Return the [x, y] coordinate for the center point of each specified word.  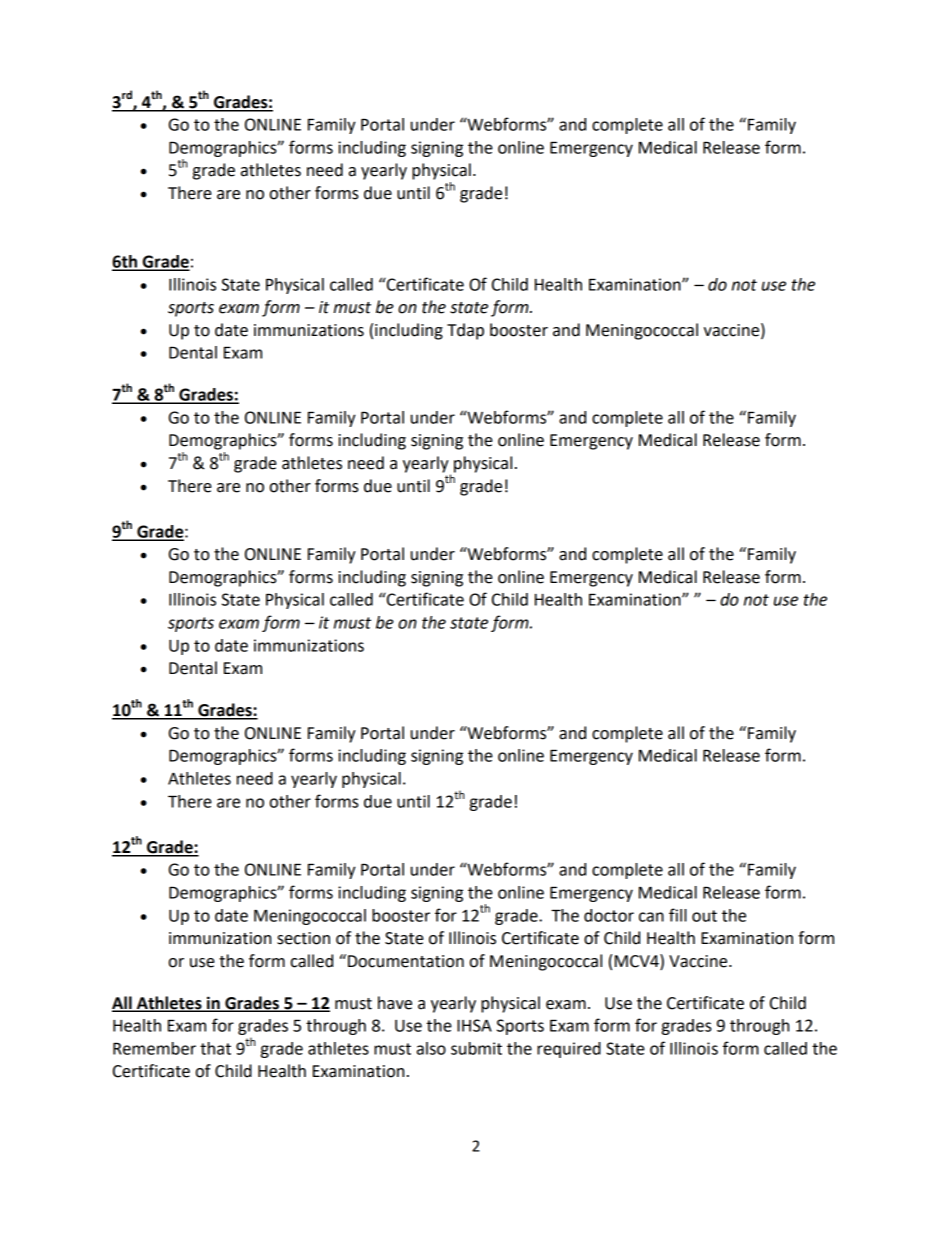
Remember [154, 1048]
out [704, 916]
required [569, 1050]
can [651, 917]
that [215, 1048]
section [303, 938]
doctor [609, 915]
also [431, 1048]
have [395, 1003]
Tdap [465, 331]
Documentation [406, 961]
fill [678, 915]
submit [476, 1048]
